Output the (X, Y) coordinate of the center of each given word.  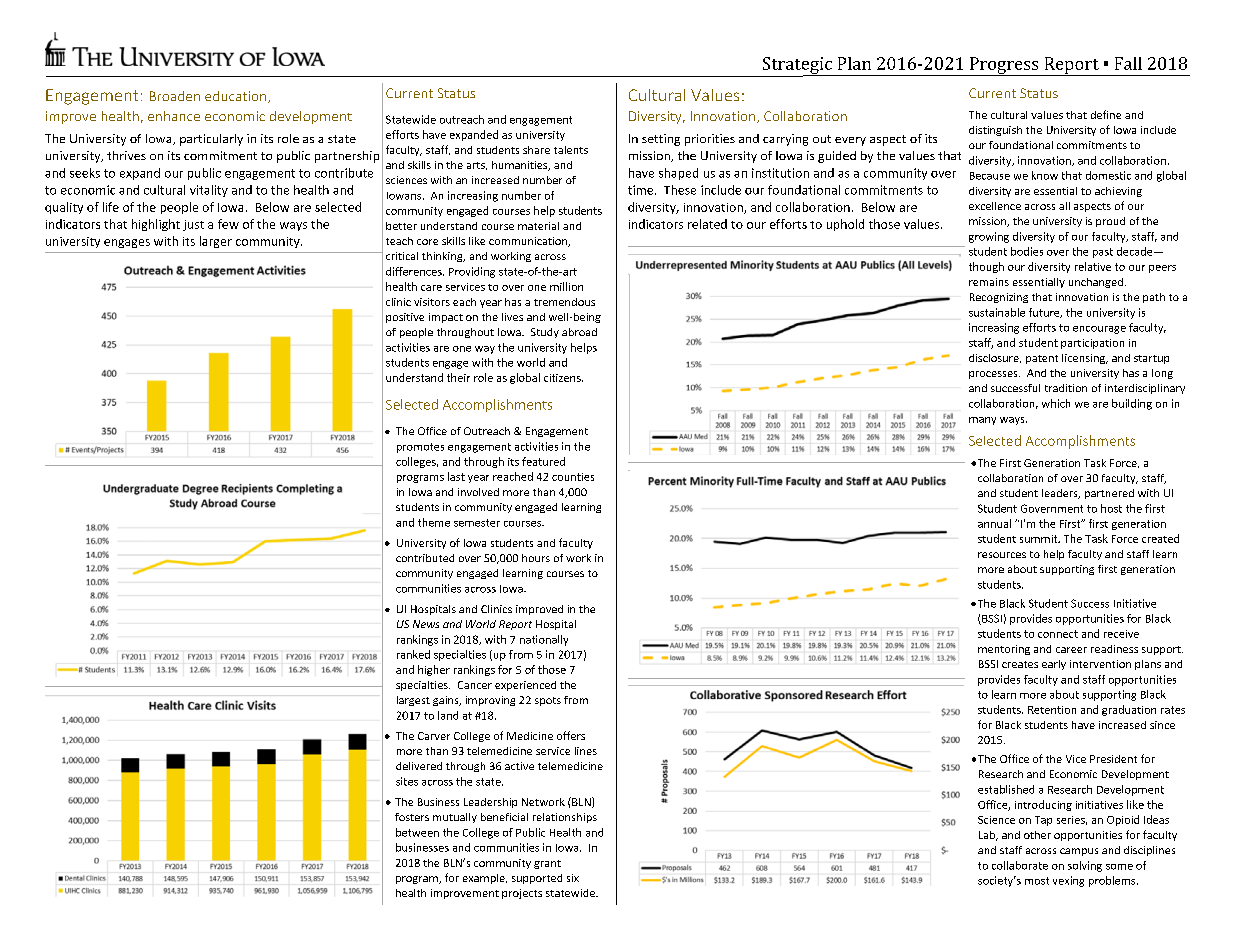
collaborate (1020, 865)
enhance (174, 116)
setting (661, 140)
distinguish (995, 131)
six (573, 878)
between (417, 832)
